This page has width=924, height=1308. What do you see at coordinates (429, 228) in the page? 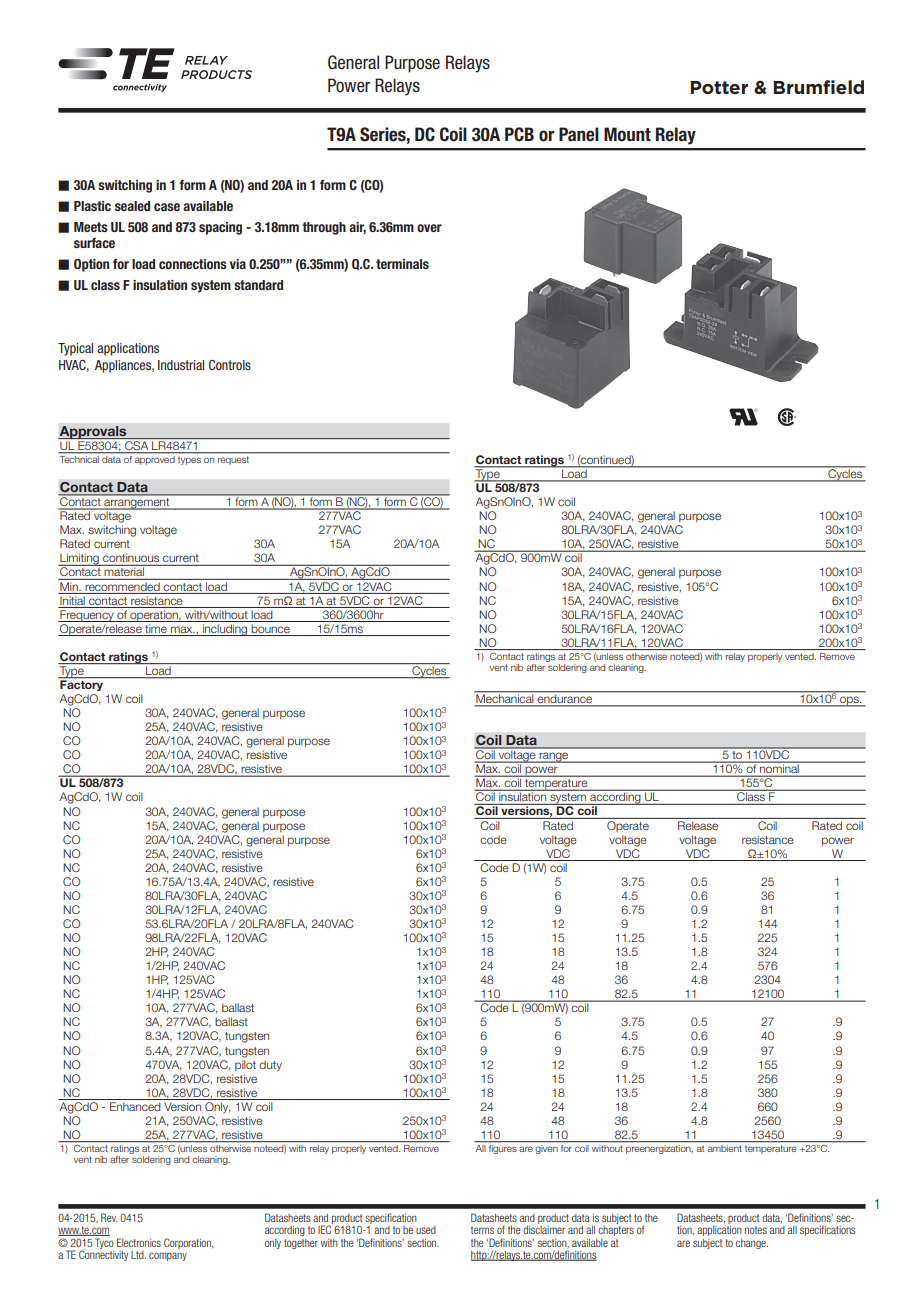
I see `over` at bounding box center [429, 228].
